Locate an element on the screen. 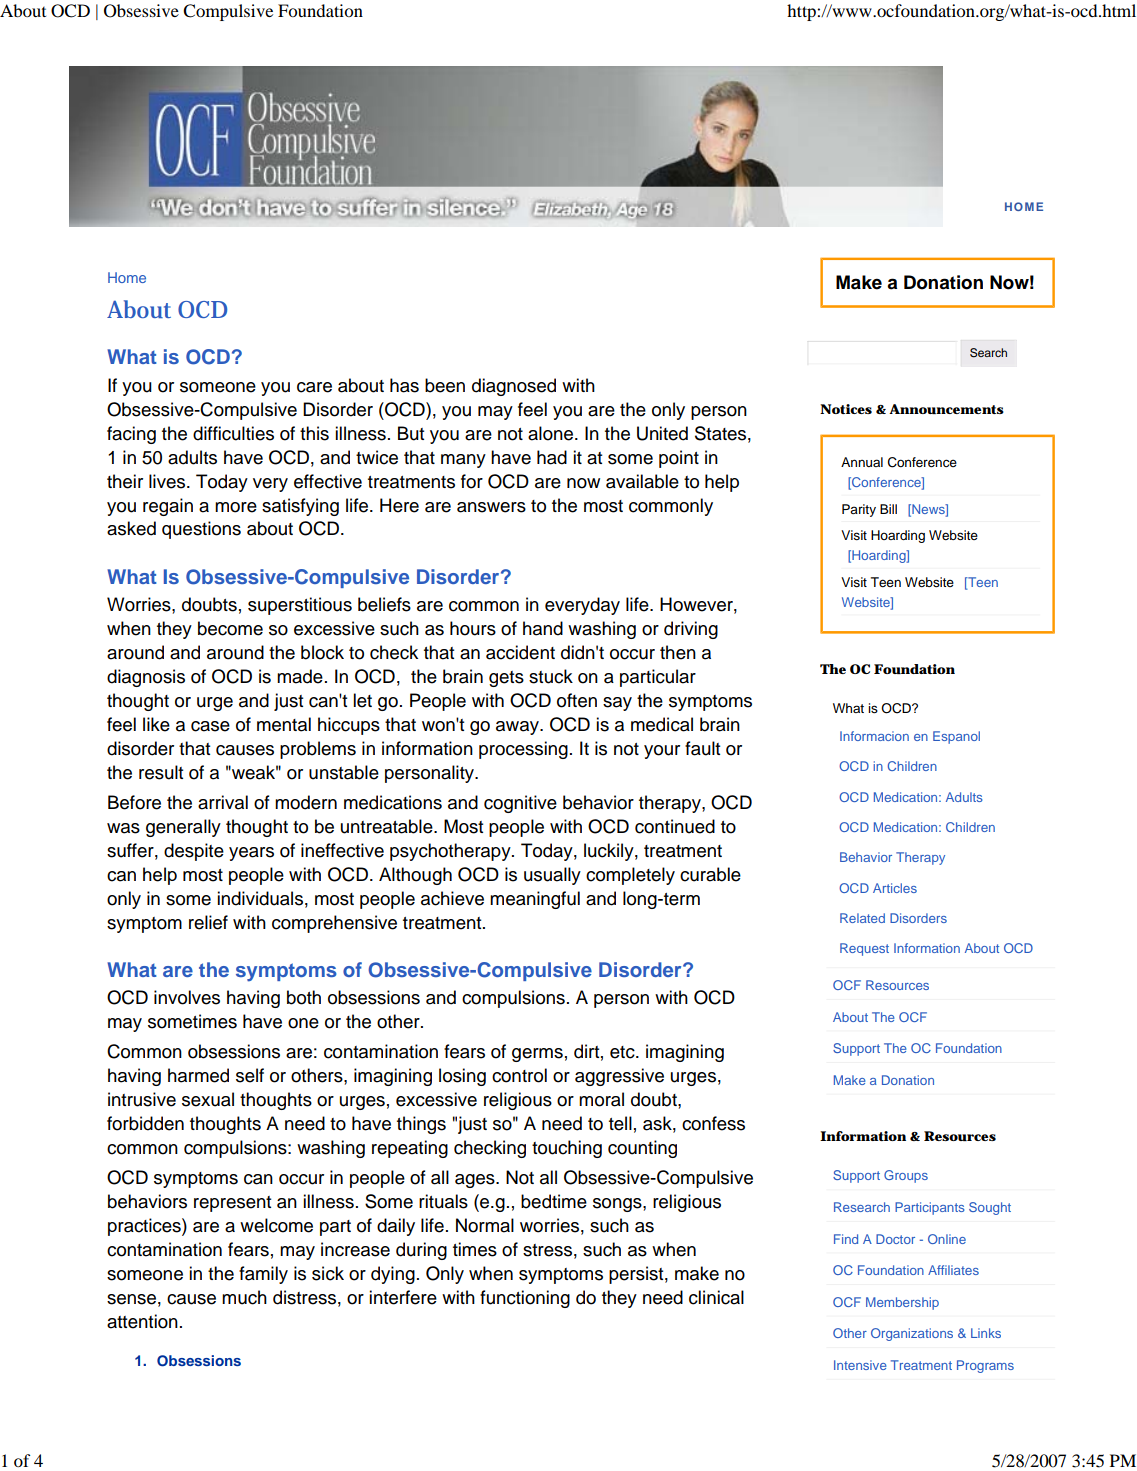  functioning is located at coordinates (525, 1299).
